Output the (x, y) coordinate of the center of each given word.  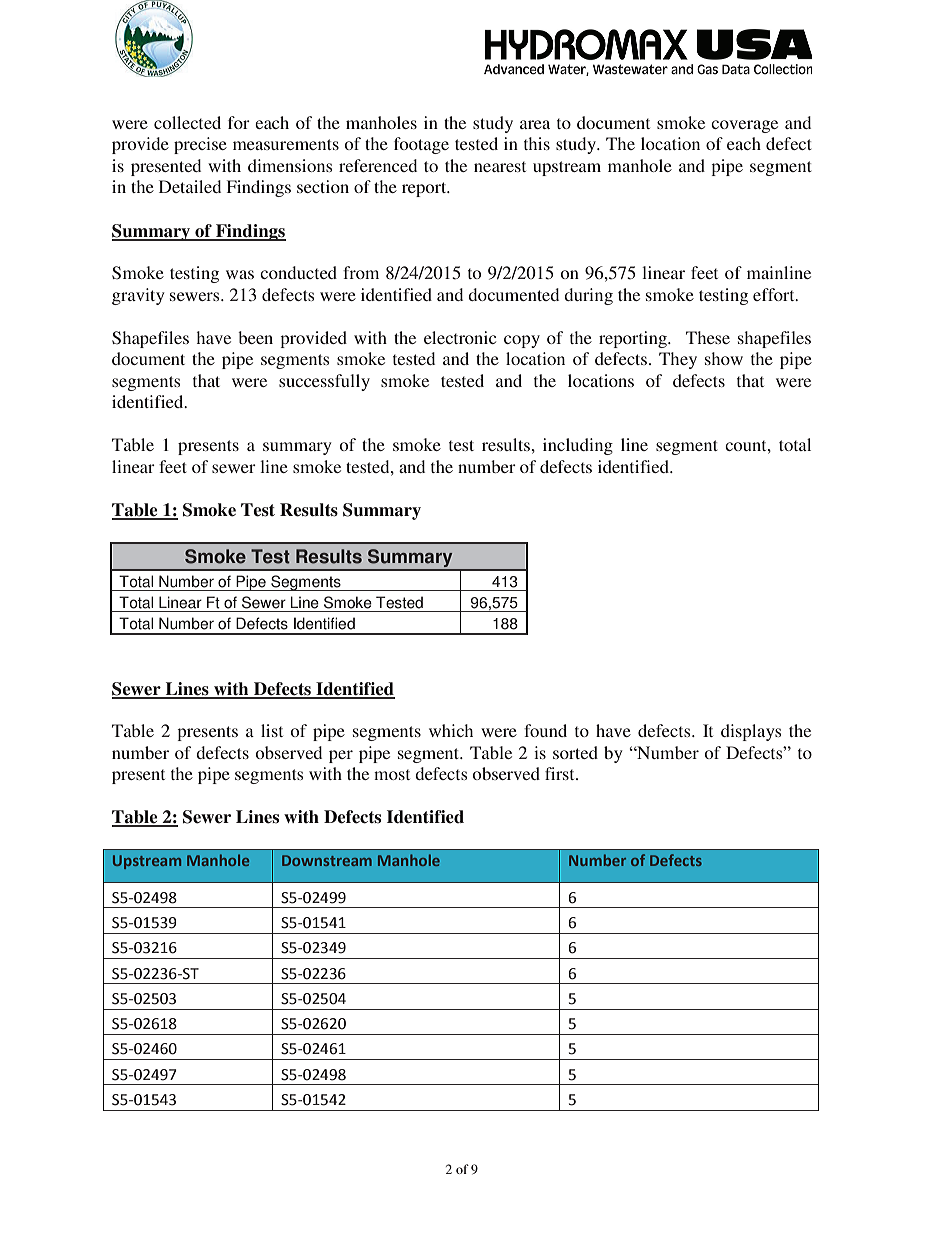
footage (421, 145)
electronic (460, 337)
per (341, 756)
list (272, 730)
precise (200, 145)
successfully (324, 382)
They (678, 360)
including (578, 446)
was (240, 274)
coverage (744, 126)
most (392, 774)
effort (775, 294)
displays (751, 732)
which (451, 730)
